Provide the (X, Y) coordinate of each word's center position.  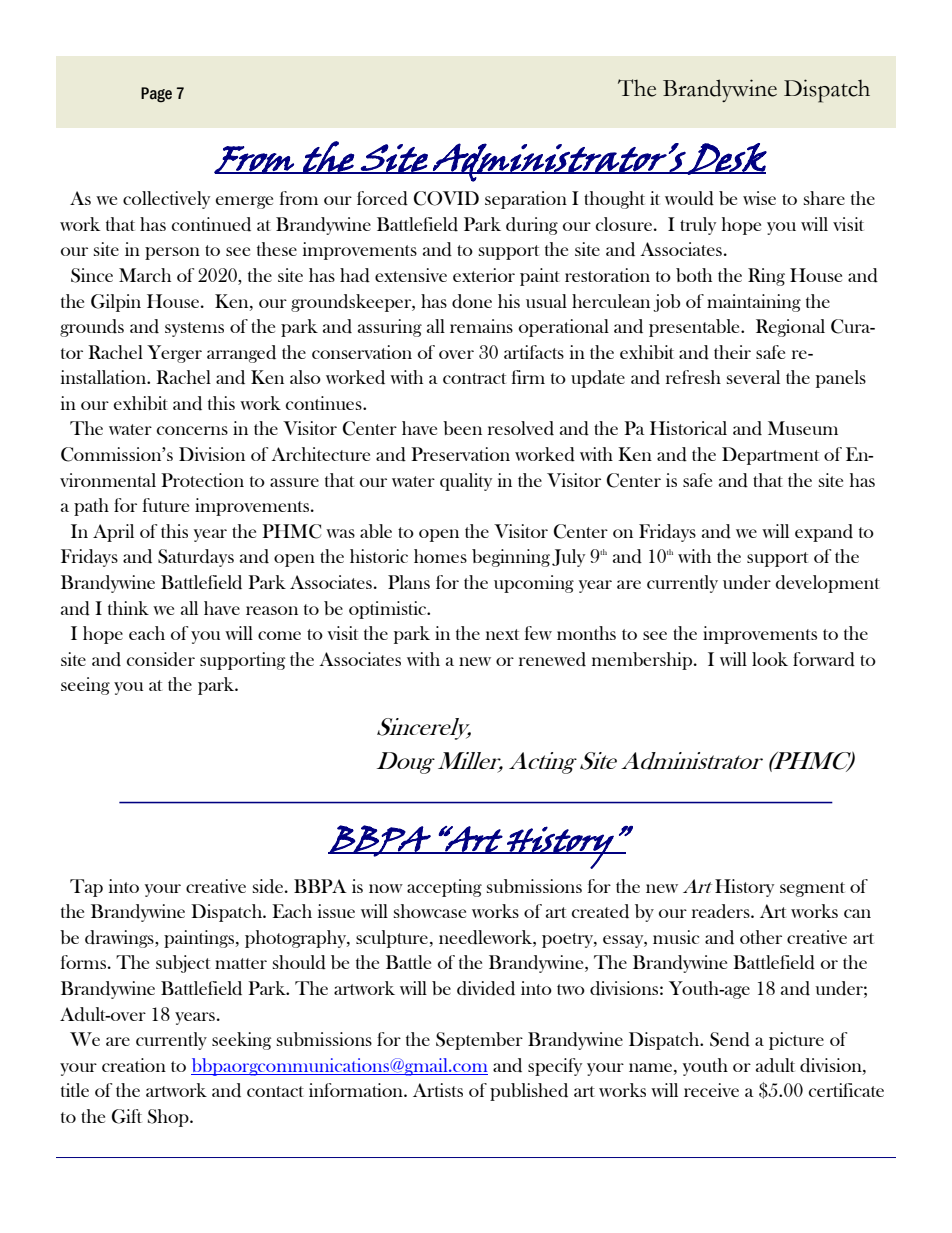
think (128, 608)
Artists (438, 1090)
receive (711, 1090)
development (828, 584)
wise (759, 198)
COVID (446, 198)
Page (156, 95)
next (502, 634)
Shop (169, 1118)
